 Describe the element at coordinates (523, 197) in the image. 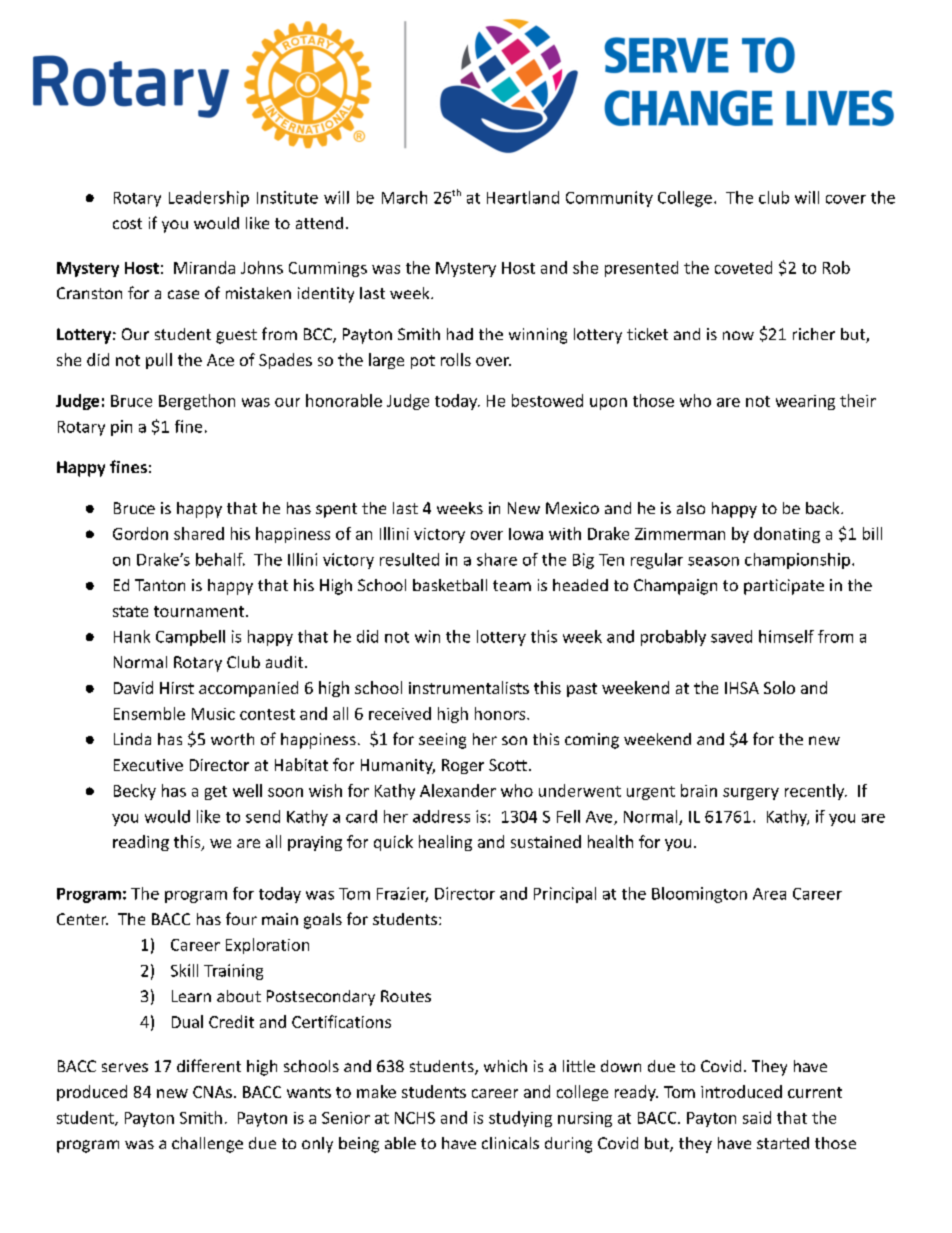

I see `Heartland` at that location.
